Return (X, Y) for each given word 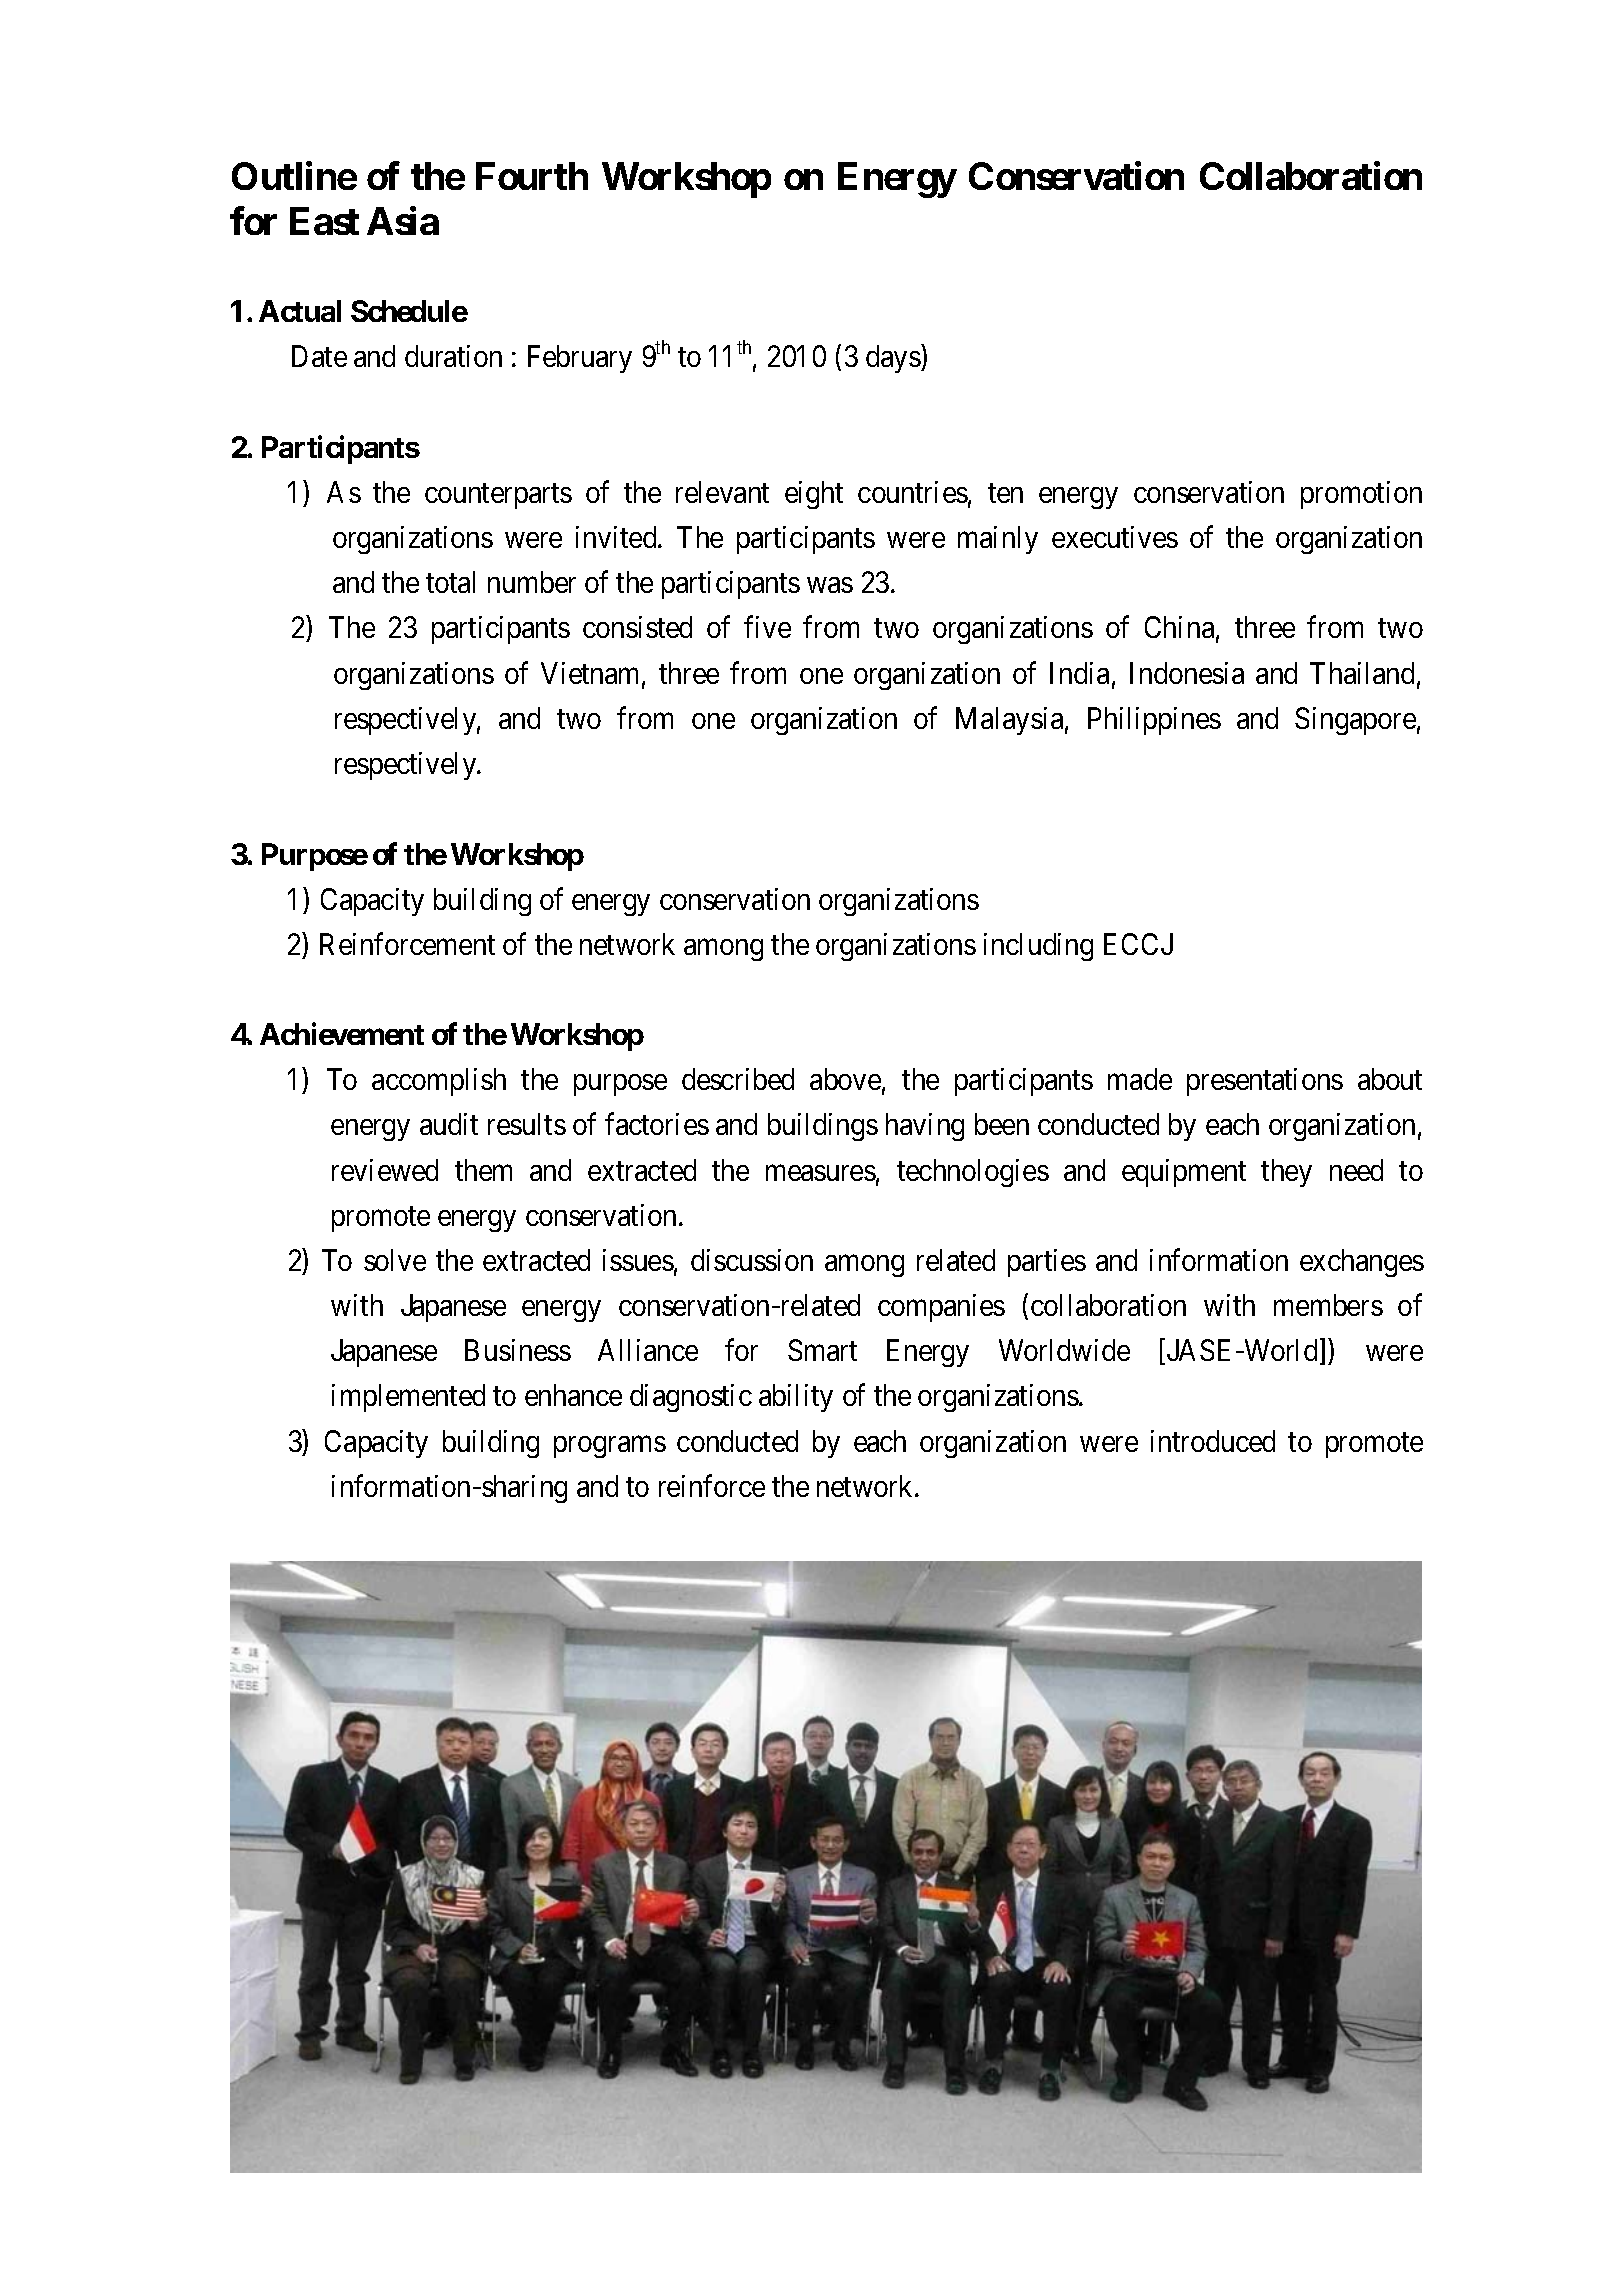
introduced (1213, 1441)
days (893, 359)
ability (796, 1398)
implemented (408, 1398)
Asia (403, 221)
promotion (1361, 495)
